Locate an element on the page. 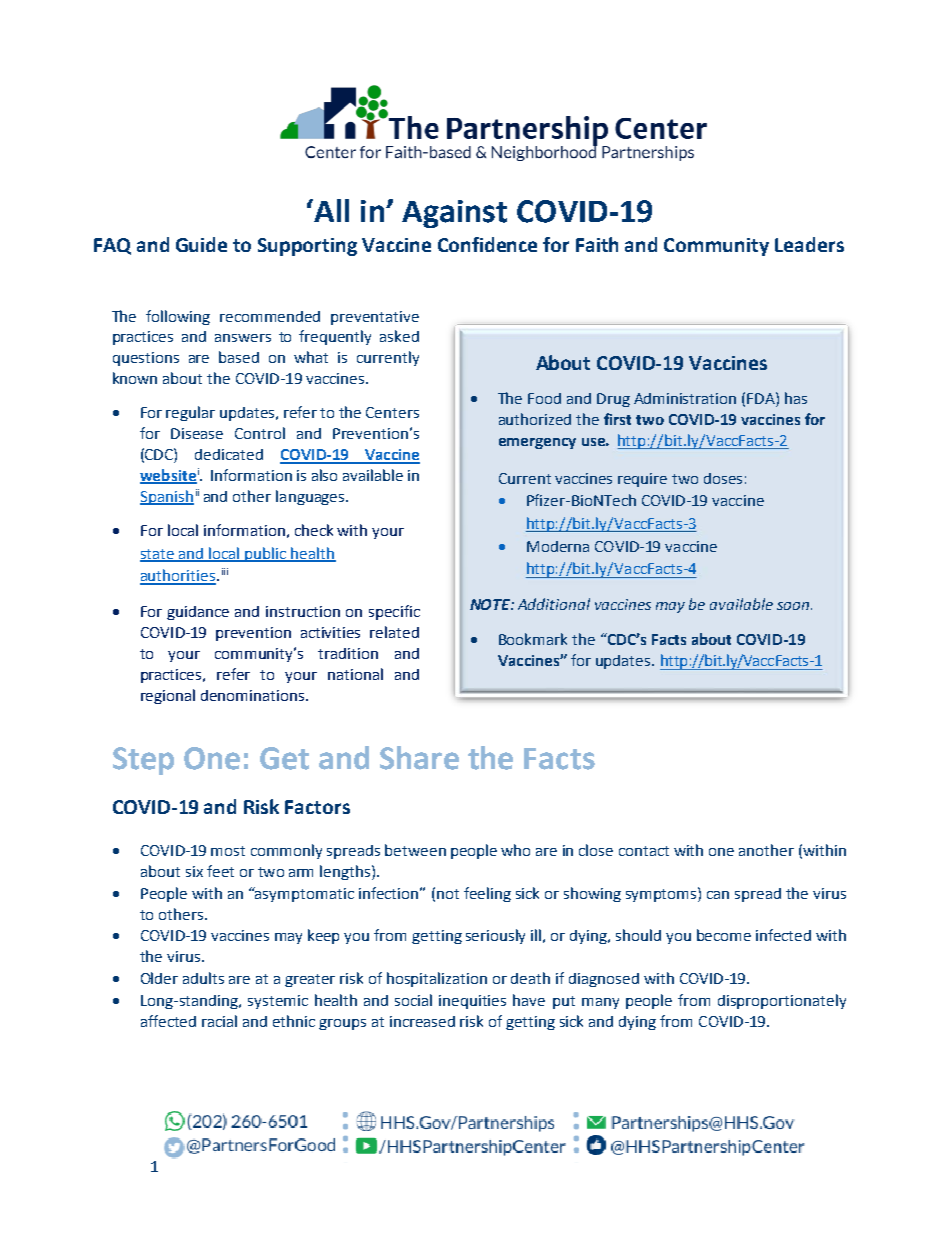 This page has height=1233, width=952. Confidence is located at coordinates (487, 244).
